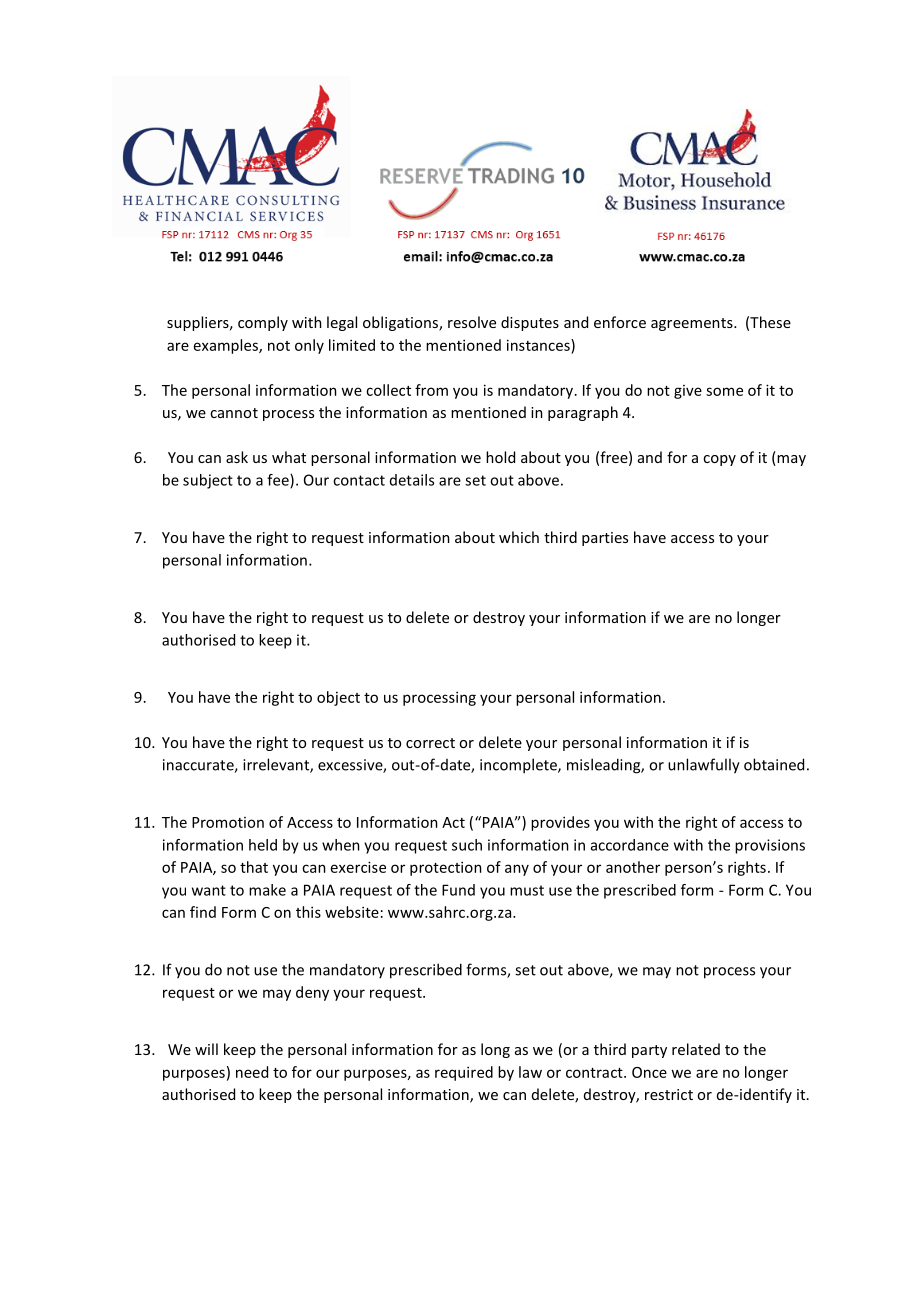  I want to click on hold, so click(500, 457).
